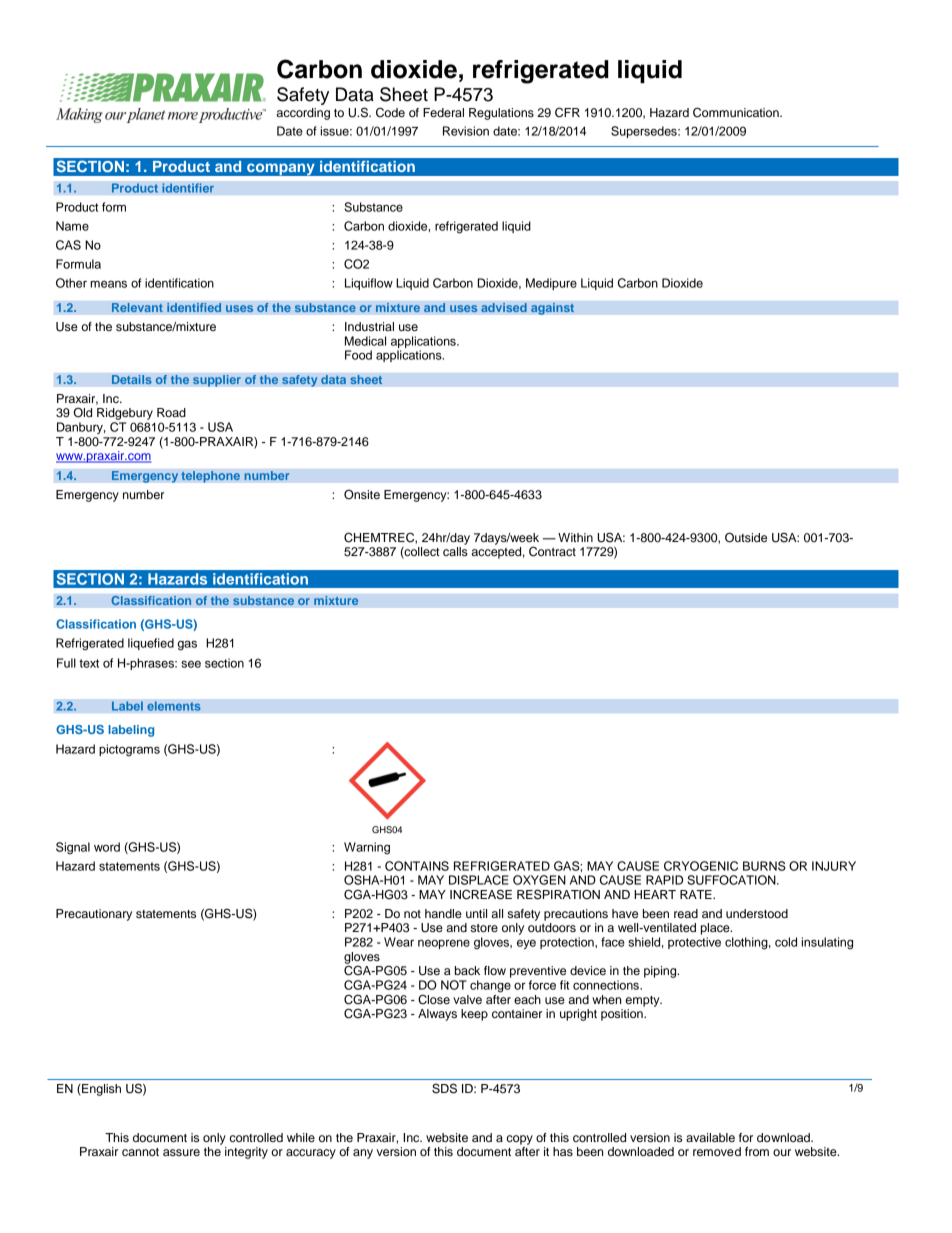 This screenshot has width=952, height=1233. What do you see at coordinates (188, 188) in the screenshot?
I see `identifier` at bounding box center [188, 188].
